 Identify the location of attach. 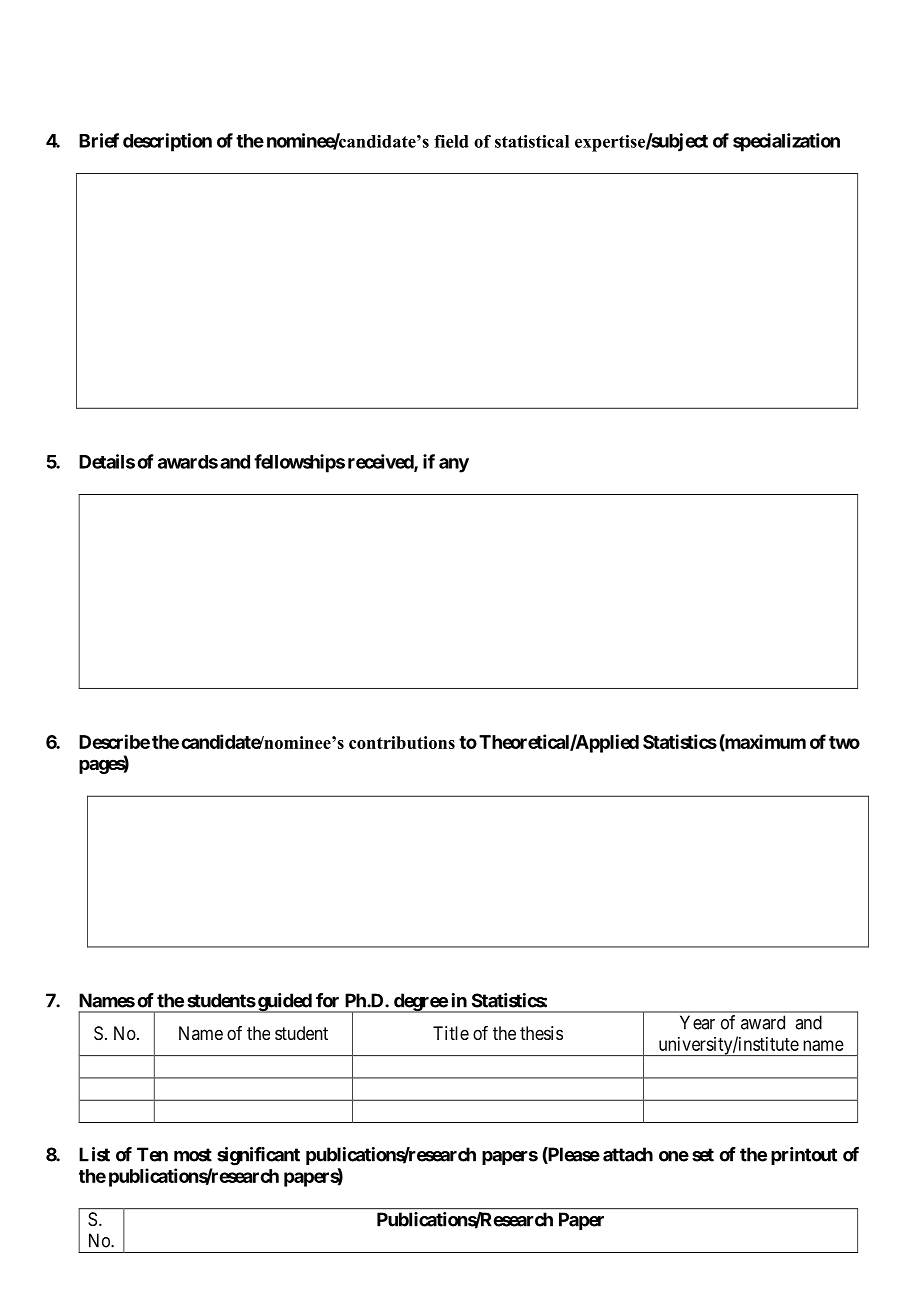
(628, 1154).
